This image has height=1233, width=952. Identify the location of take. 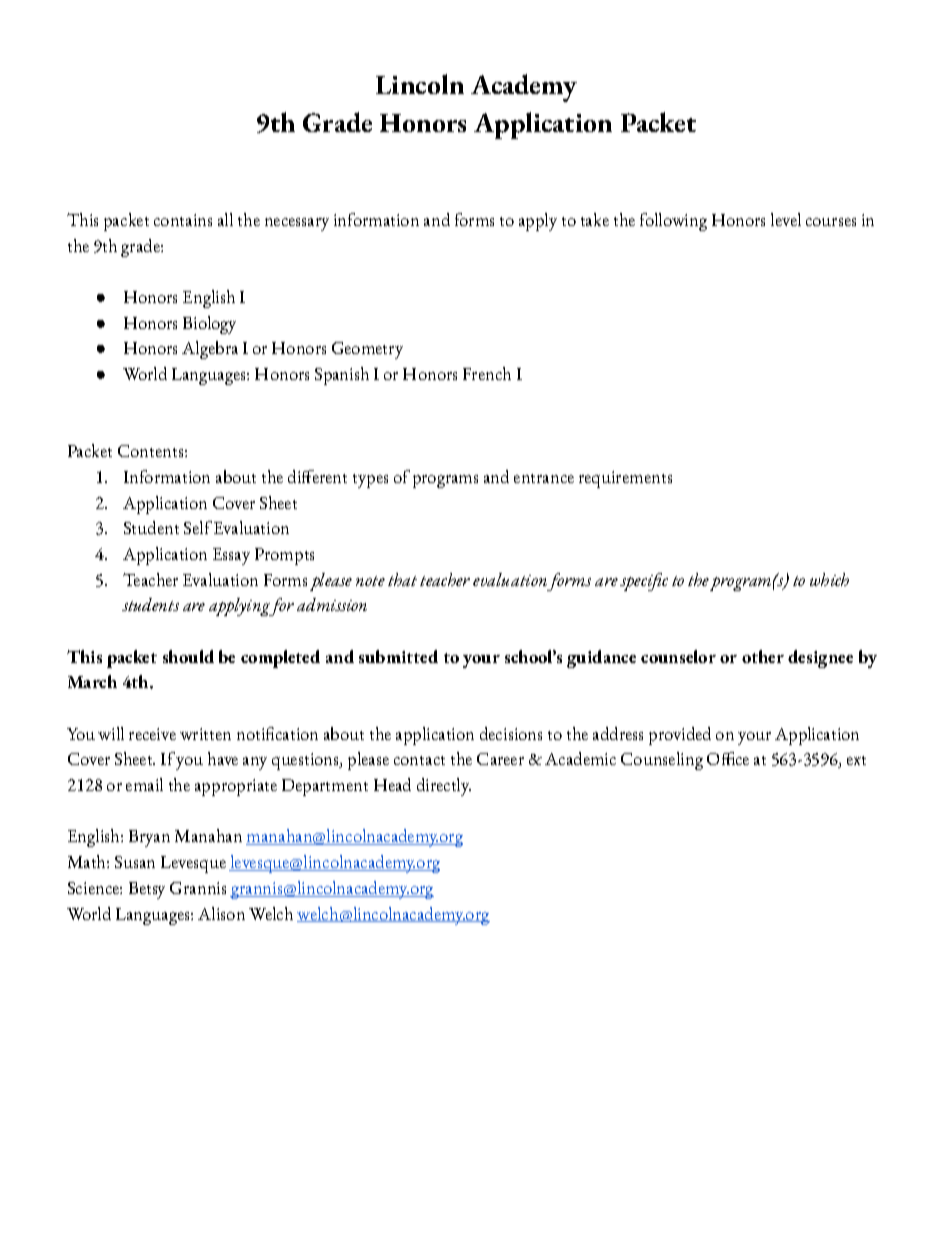
(595, 219).
